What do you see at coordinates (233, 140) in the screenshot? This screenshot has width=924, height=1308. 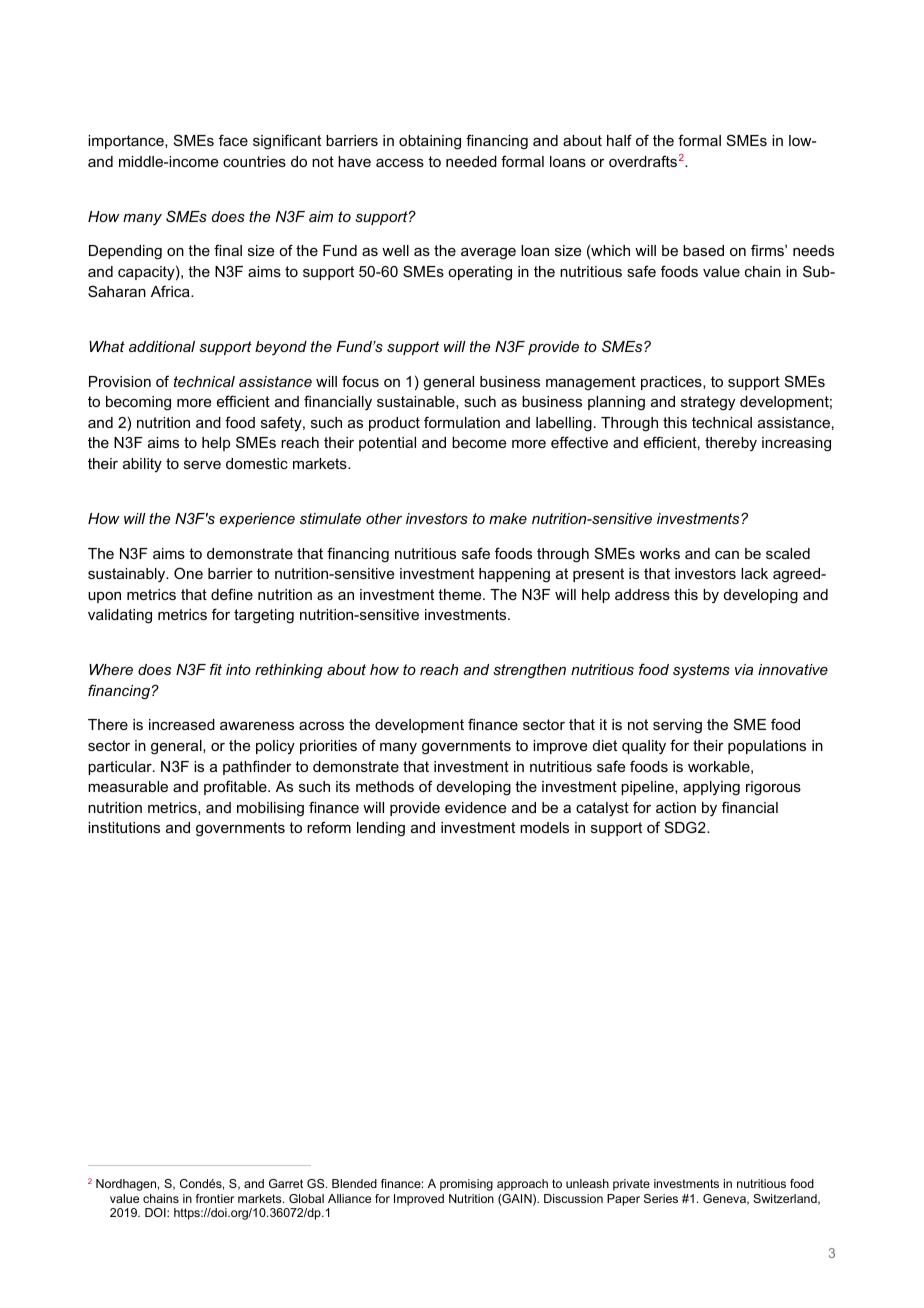 I see `face` at bounding box center [233, 140].
